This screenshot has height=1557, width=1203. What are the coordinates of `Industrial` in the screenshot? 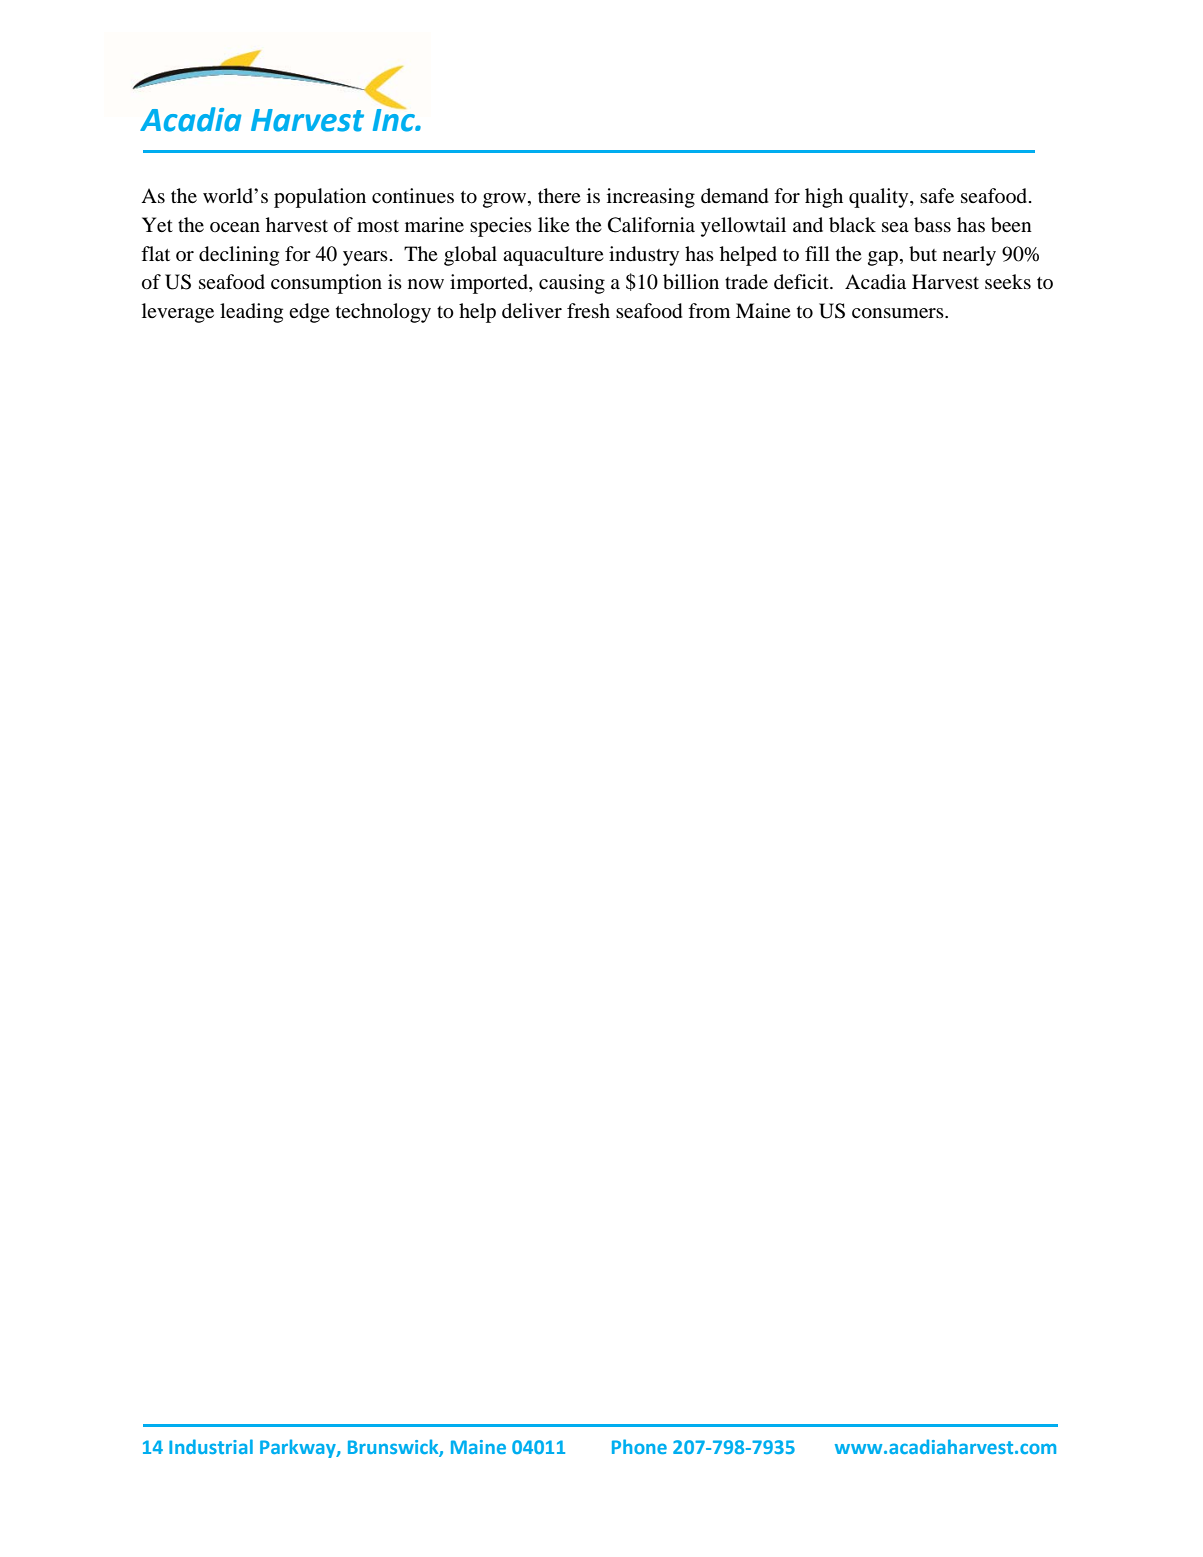 It's located at (211, 1446).
